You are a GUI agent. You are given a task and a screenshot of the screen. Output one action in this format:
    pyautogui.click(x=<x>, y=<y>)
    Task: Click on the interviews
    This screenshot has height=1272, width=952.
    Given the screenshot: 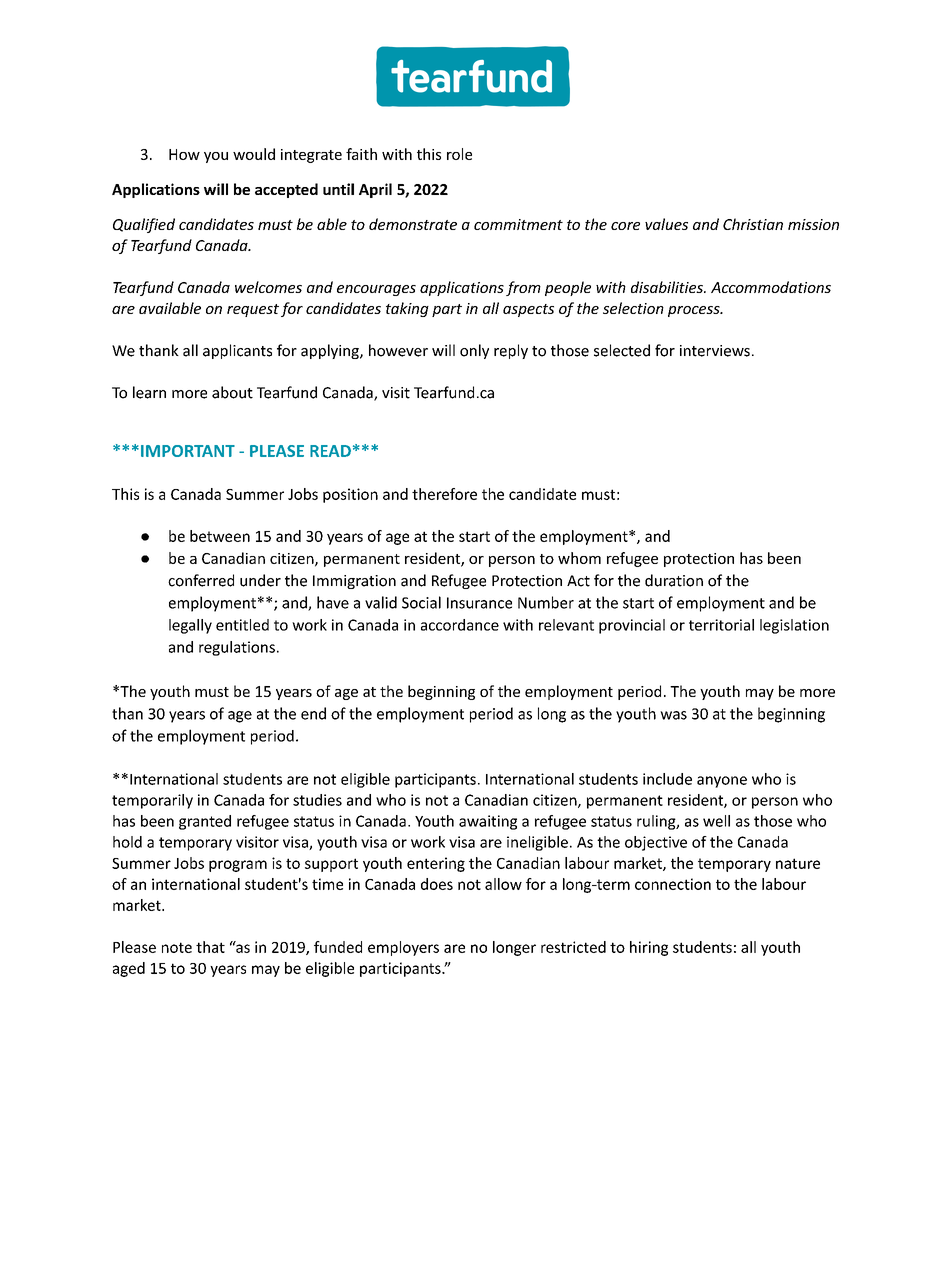 What is the action you would take?
    pyautogui.click(x=715, y=351)
